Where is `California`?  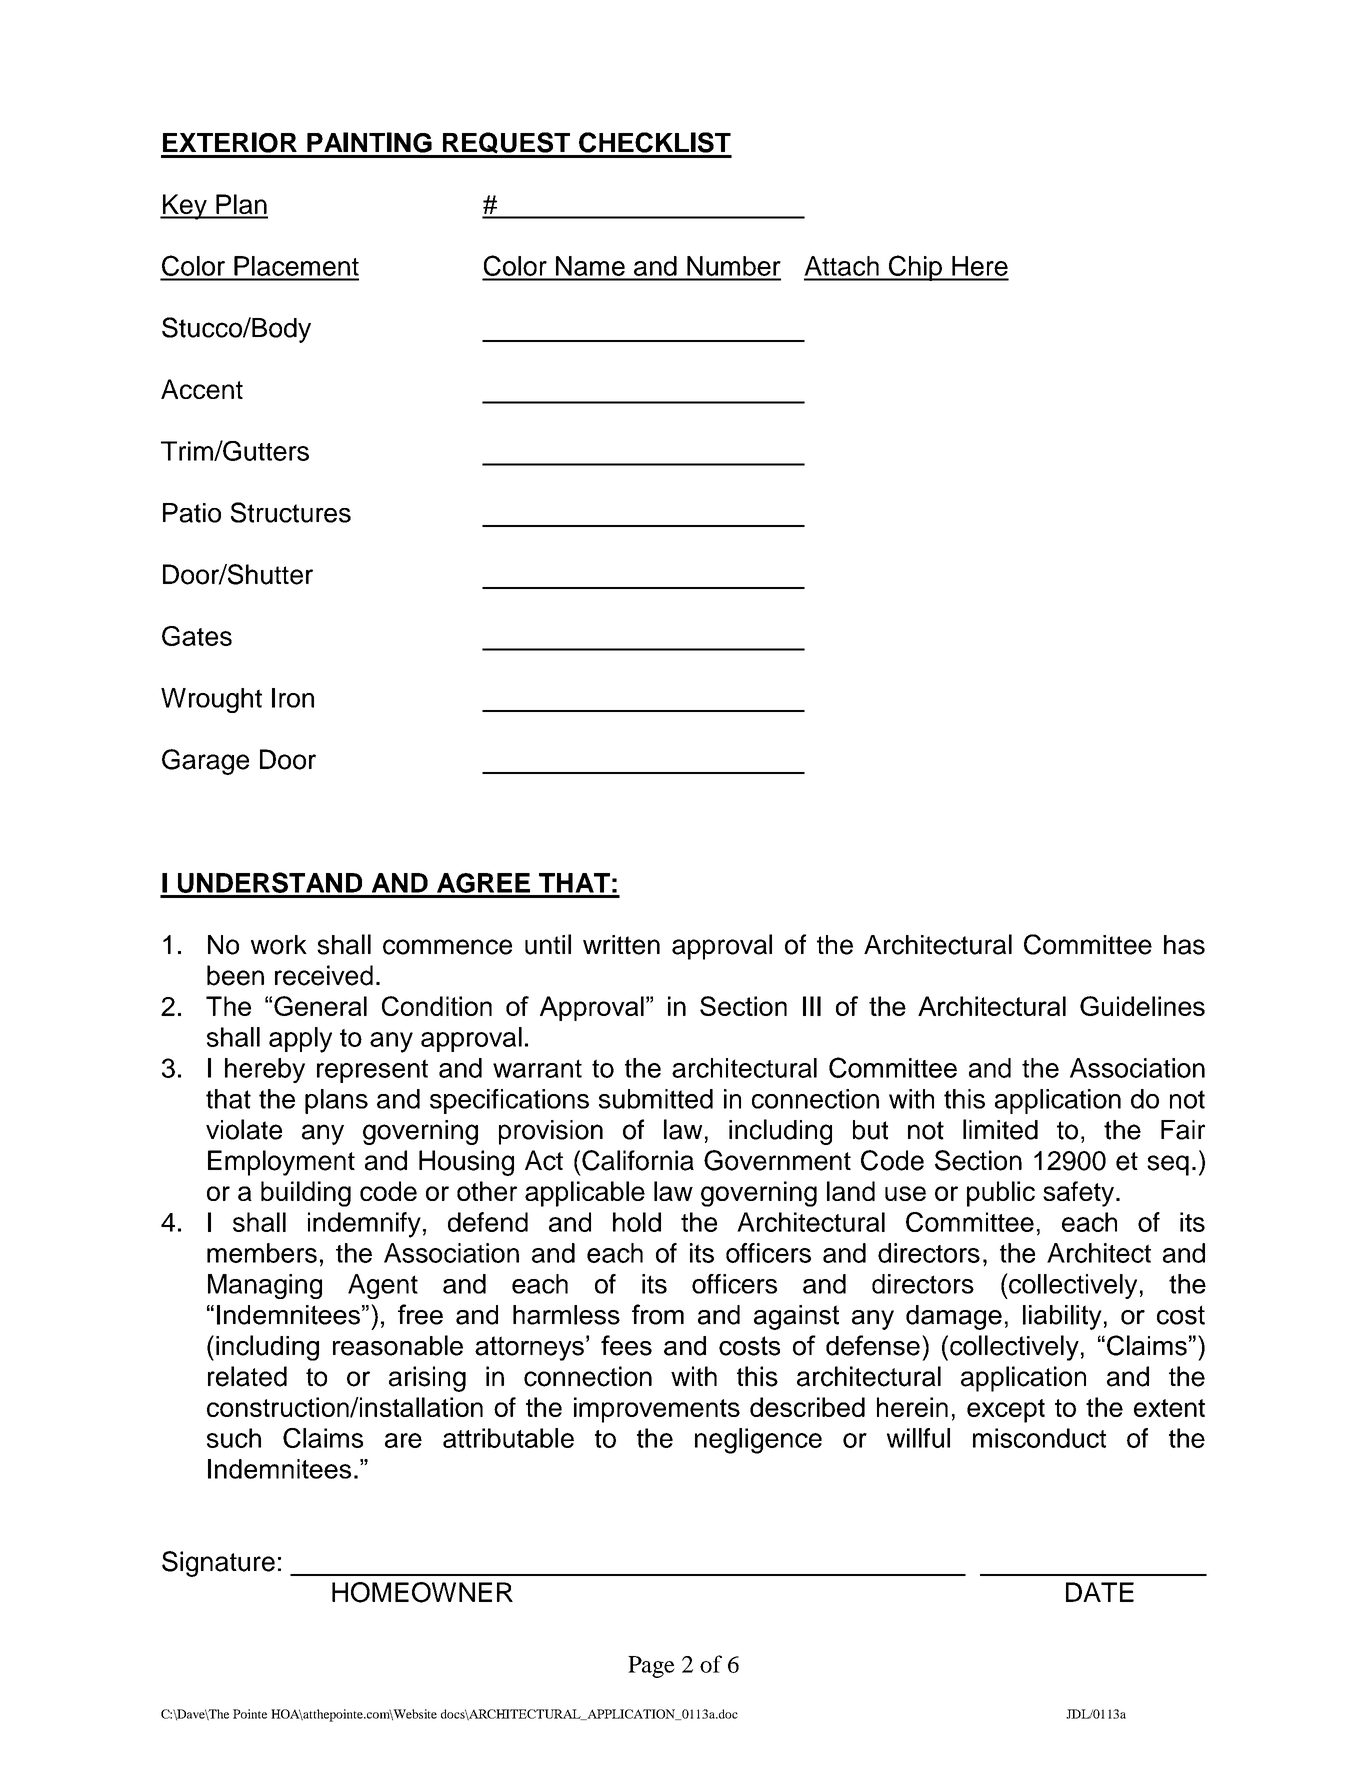 California is located at coordinates (638, 1160).
